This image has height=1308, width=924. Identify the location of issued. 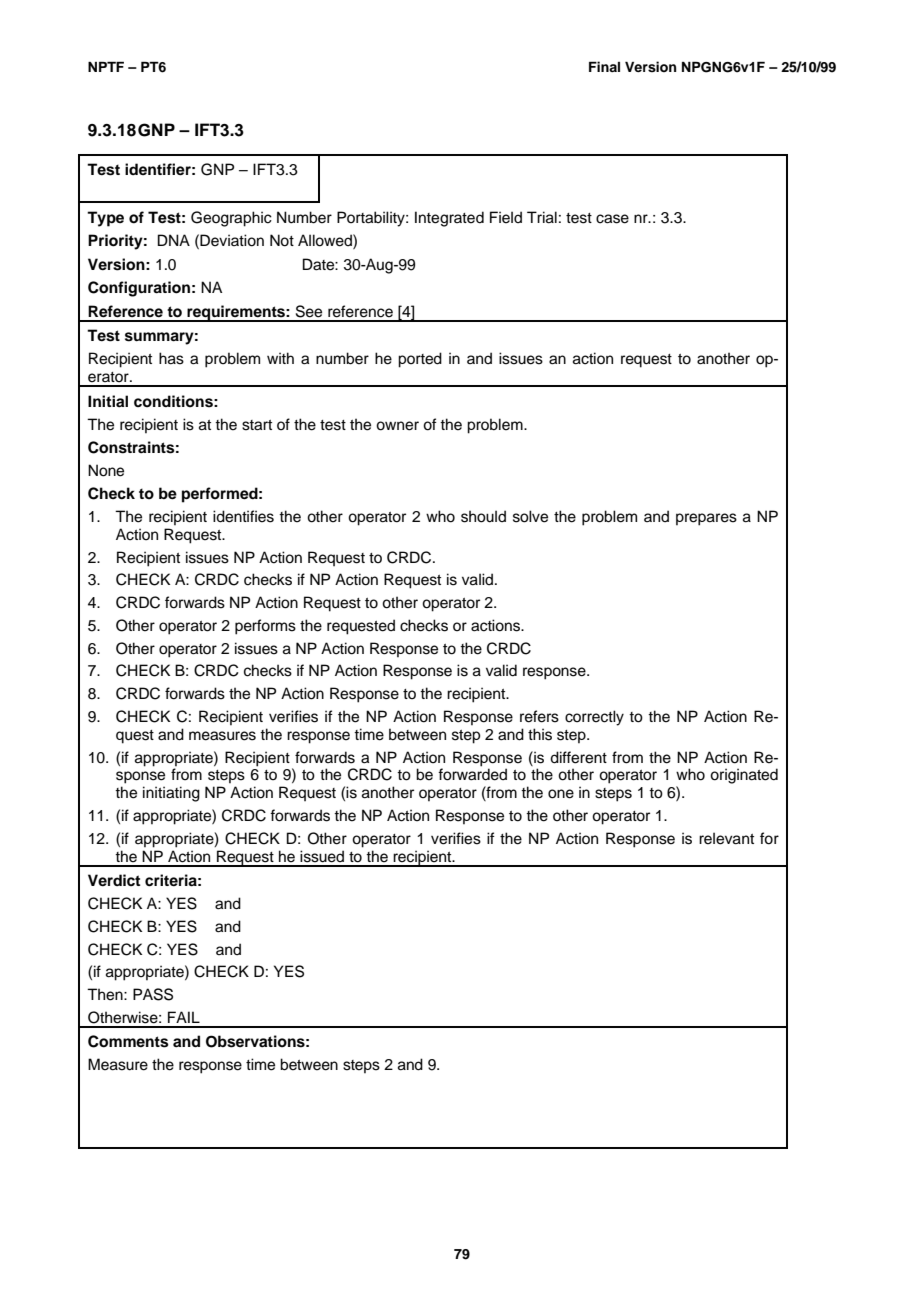
(322, 856).
